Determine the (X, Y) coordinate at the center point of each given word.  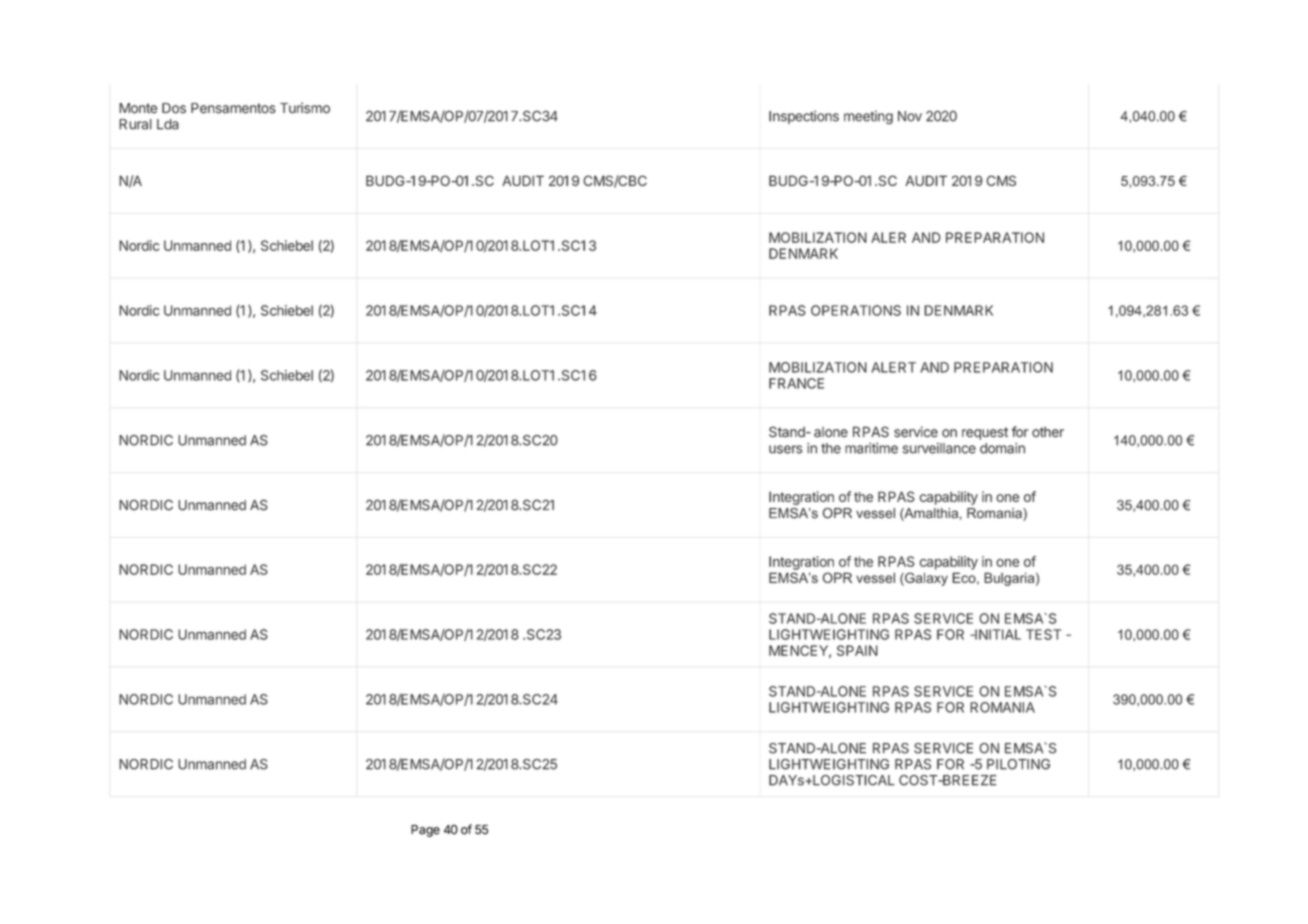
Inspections (804, 117)
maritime (871, 448)
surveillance (939, 448)
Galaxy (925, 579)
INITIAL (997, 634)
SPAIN (857, 650)
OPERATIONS (856, 310)
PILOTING (1018, 764)
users (785, 449)
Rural (135, 124)
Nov (910, 116)
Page (425, 831)
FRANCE (796, 383)
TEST (1043, 634)
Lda (168, 124)
